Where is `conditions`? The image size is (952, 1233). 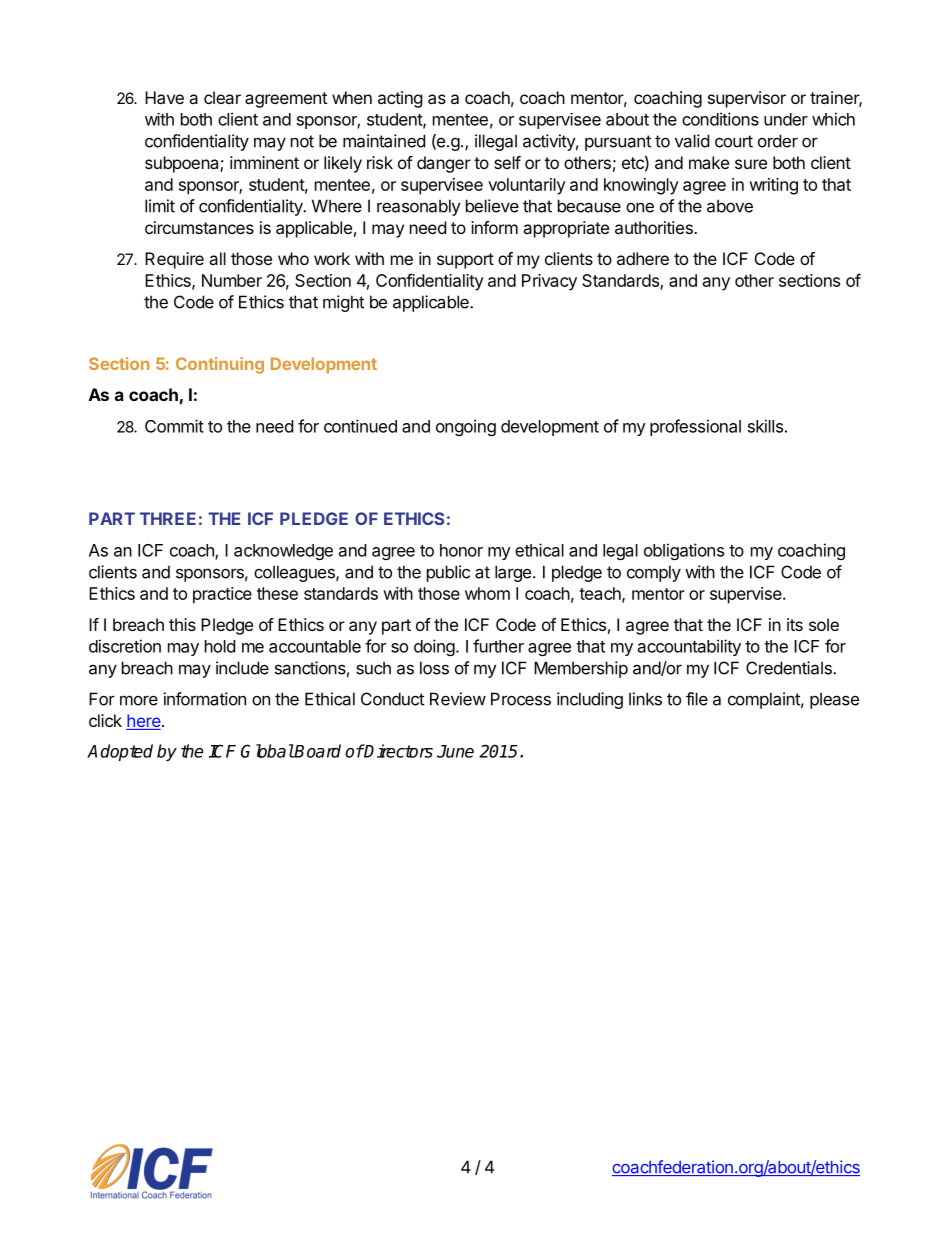 conditions is located at coordinates (720, 119).
